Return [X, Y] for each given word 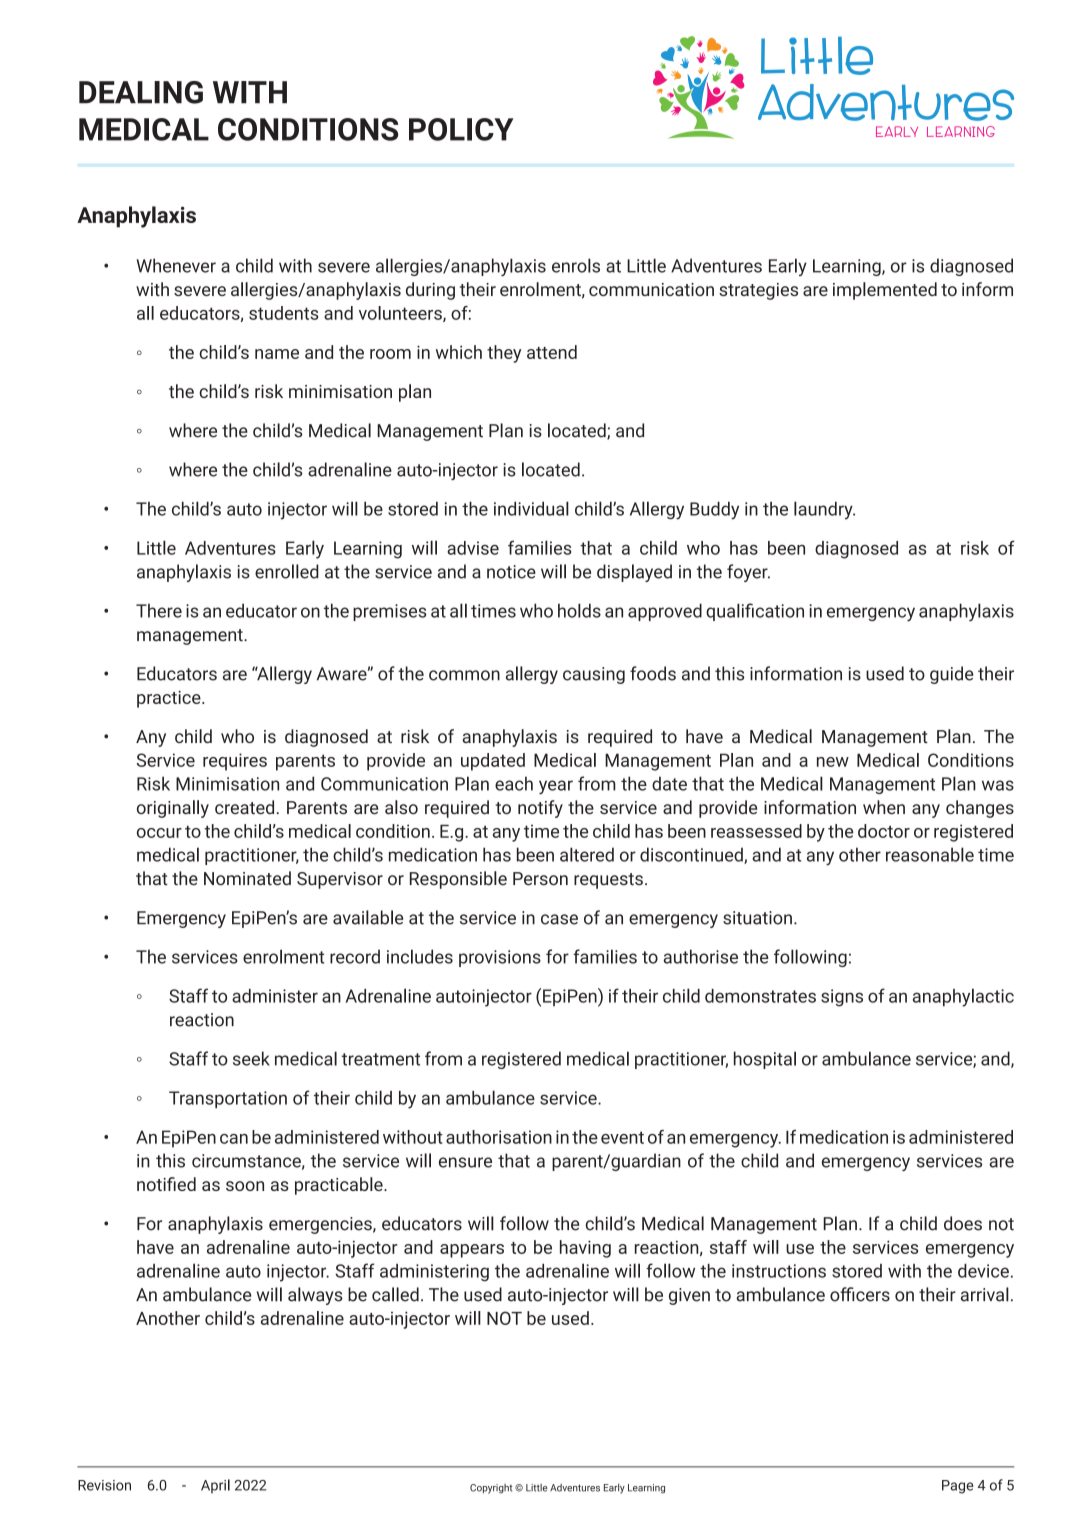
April [215, 1486]
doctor [884, 831]
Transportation [228, 1099]
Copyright [491, 1489]
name [277, 354]
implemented [885, 291]
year [556, 787]
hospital [765, 1060]
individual [531, 508]
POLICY [461, 129]
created [246, 807]
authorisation [499, 1137]
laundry [824, 510]
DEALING [141, 92]
